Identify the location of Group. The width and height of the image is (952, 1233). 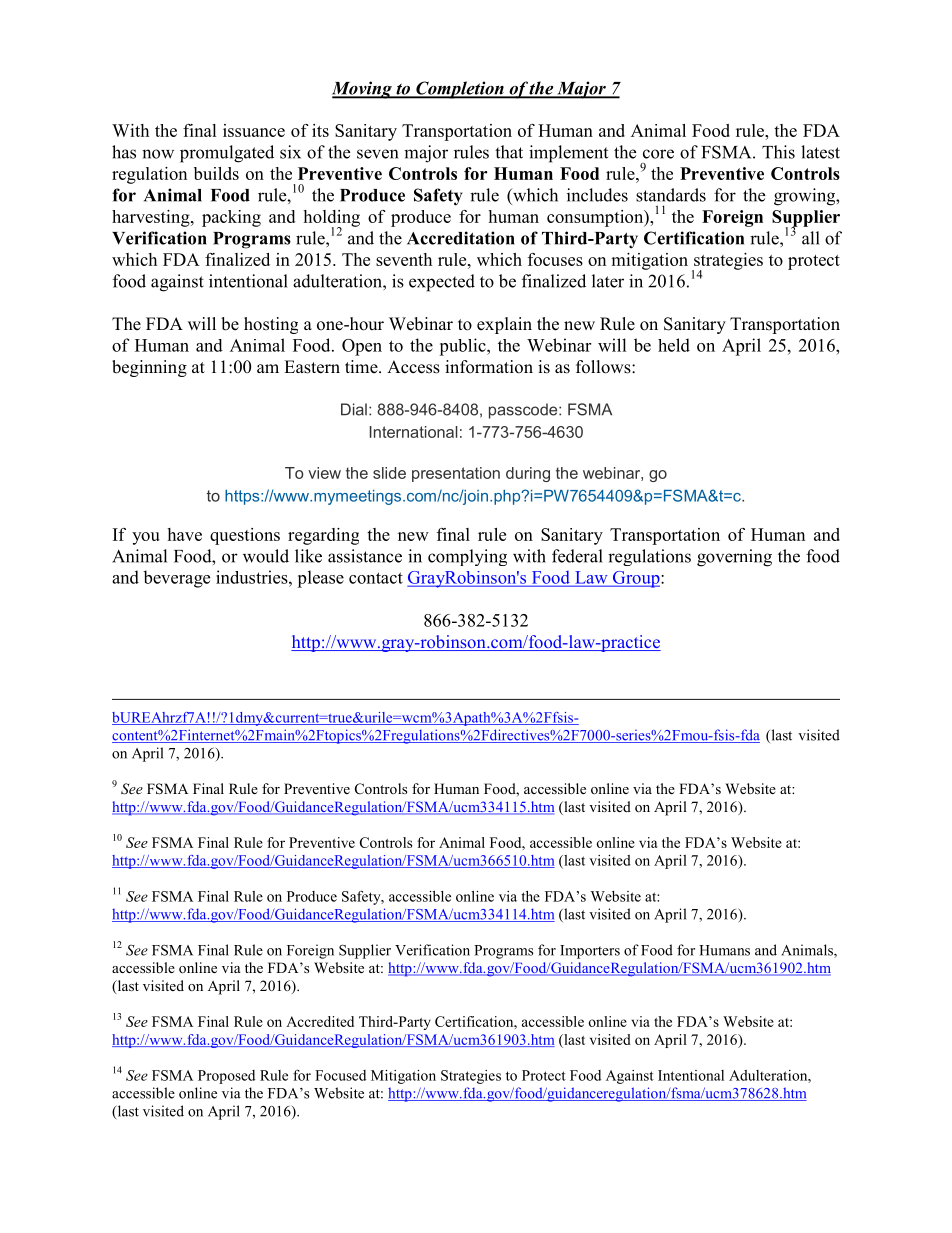
(636, 579).
